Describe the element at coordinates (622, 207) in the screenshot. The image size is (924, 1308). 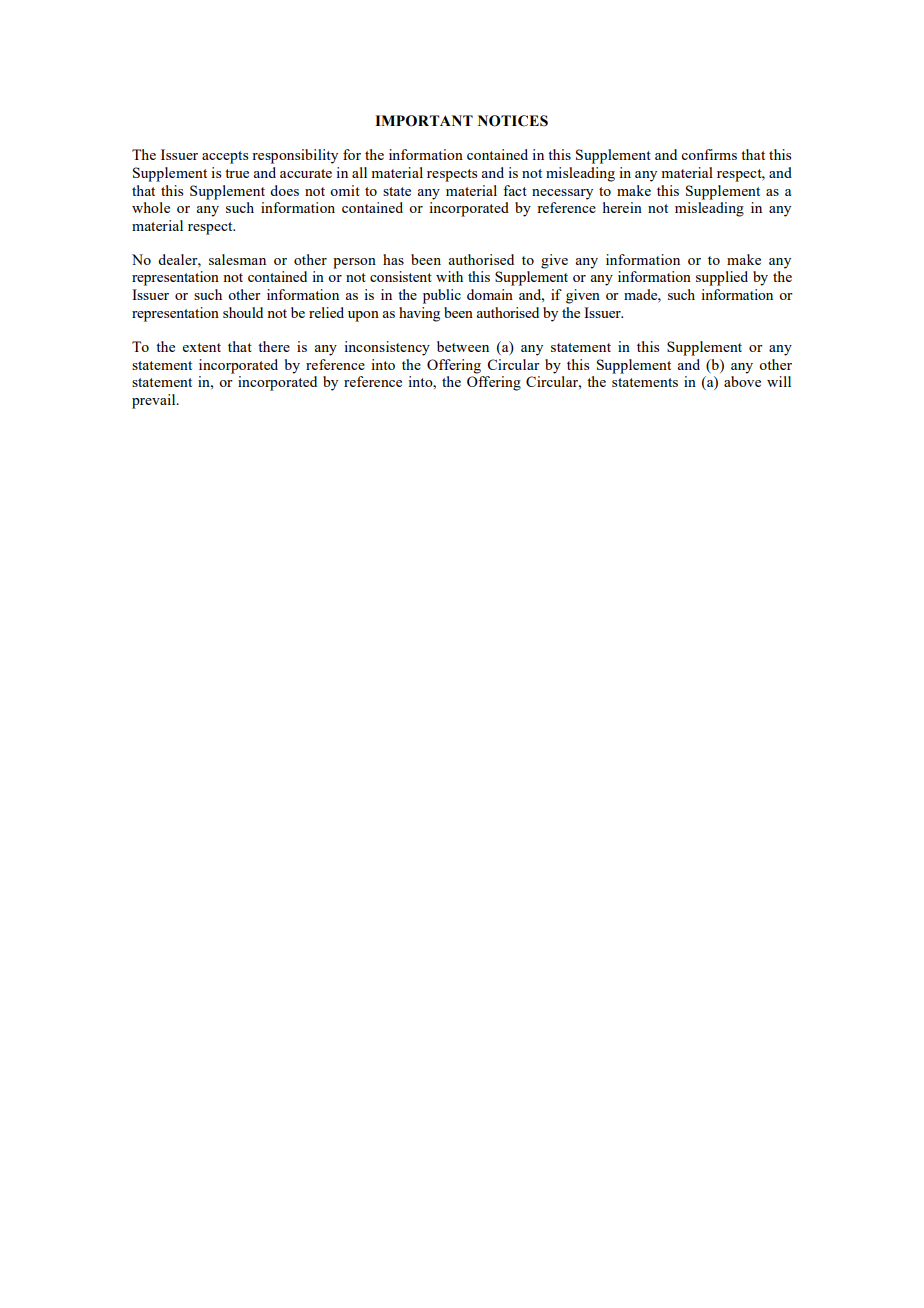
I see `herein` at that location.
